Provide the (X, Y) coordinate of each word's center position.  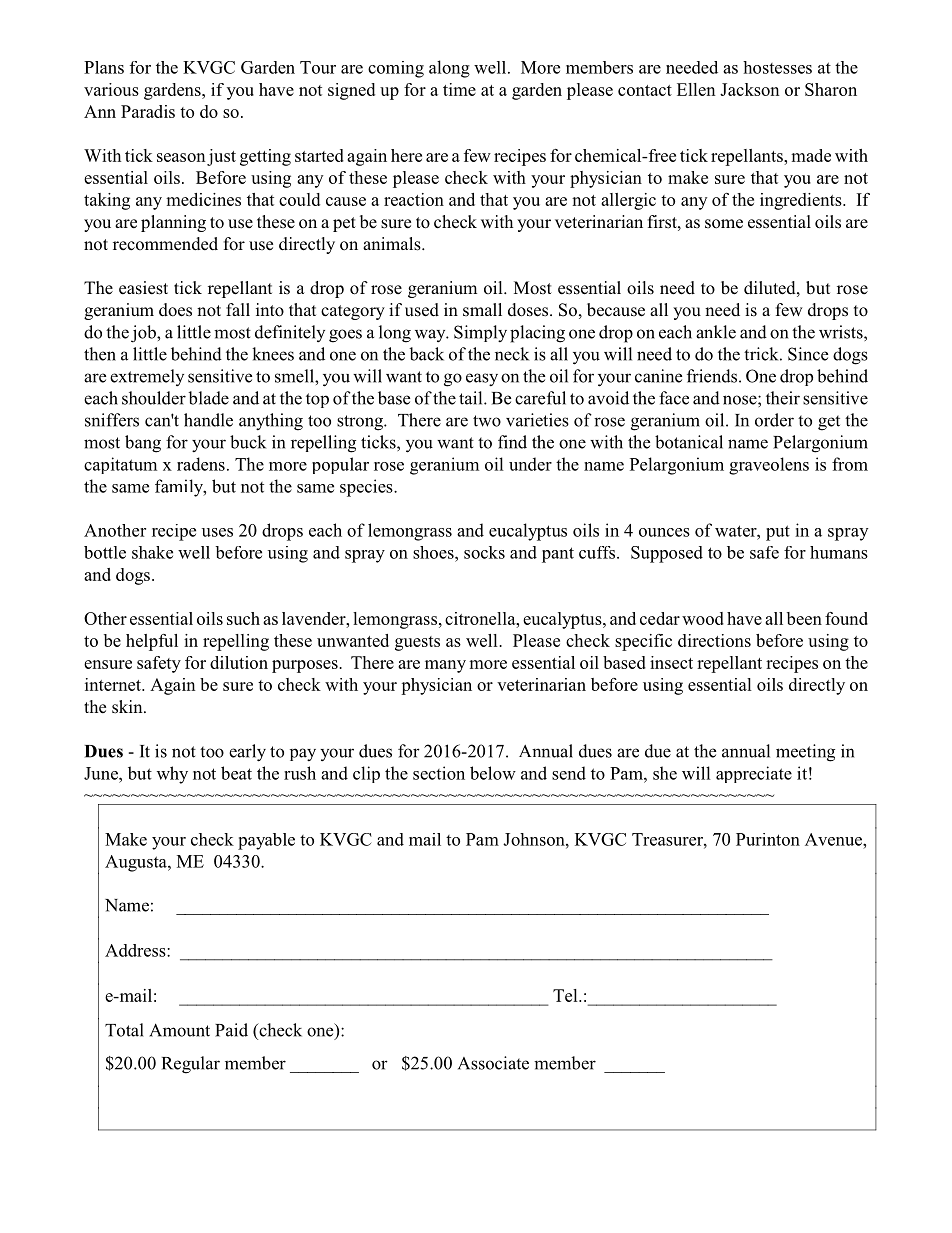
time (459, 89)
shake (152, 552)
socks (484, 552)
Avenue (834, 839)
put (778, 533)
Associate (493, 1063)
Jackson (750, 89)
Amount (179, 1030)
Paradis (148, 111)
